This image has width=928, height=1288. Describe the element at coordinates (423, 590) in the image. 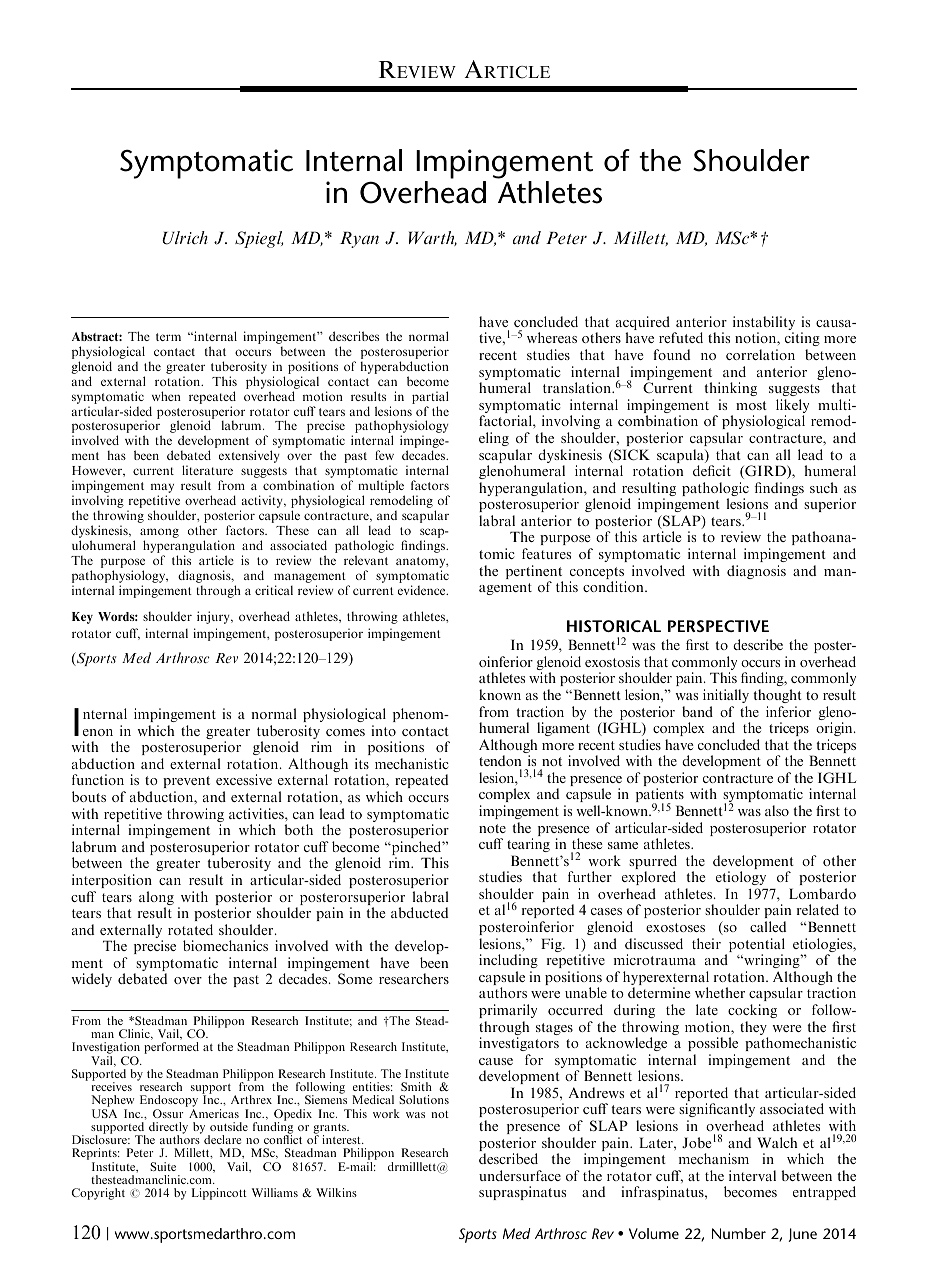

I see `evidence` at that location.
